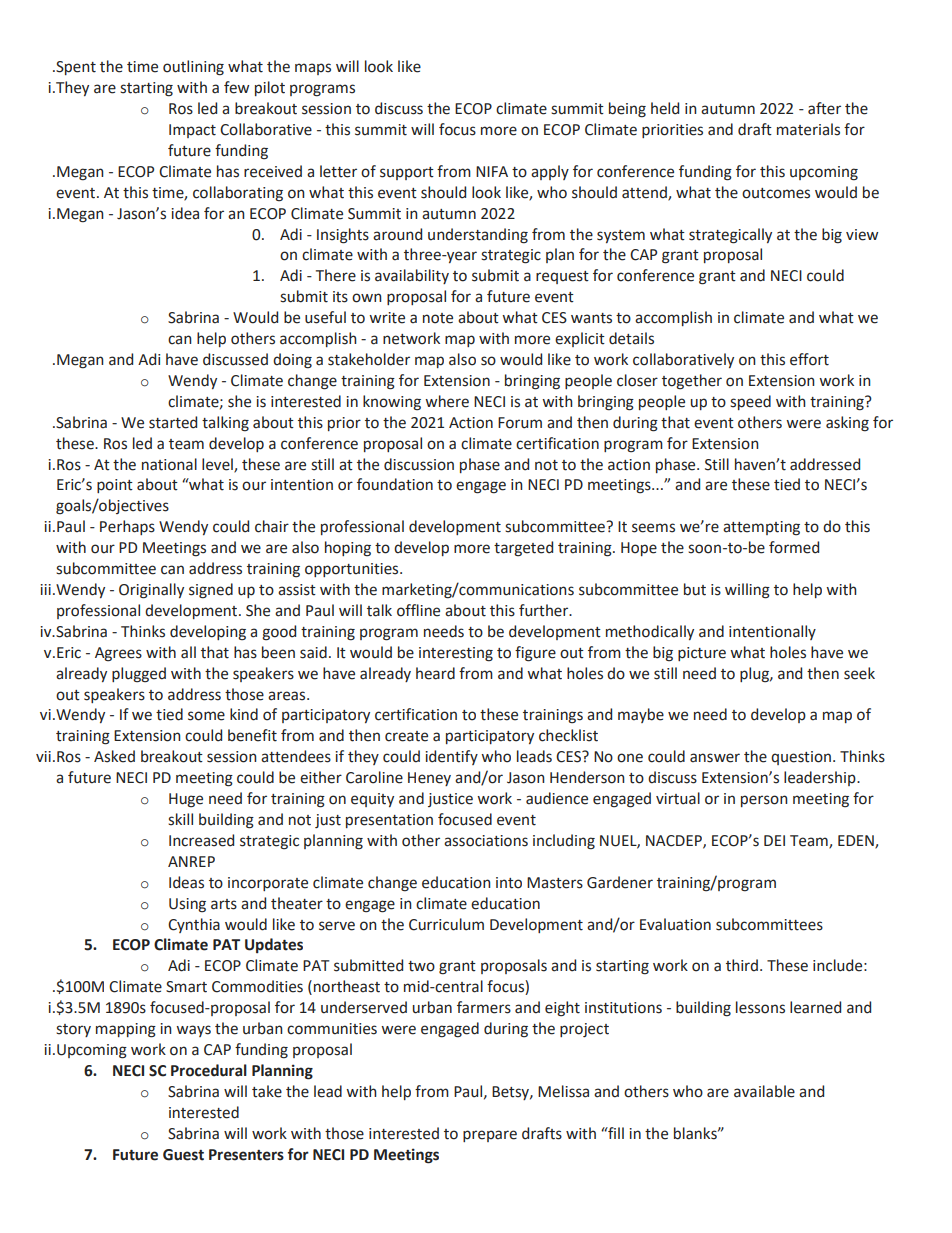  What do you see at coordinates (407, 173) in the screenshot?
I see `support` at bounding box center [407, 173].
